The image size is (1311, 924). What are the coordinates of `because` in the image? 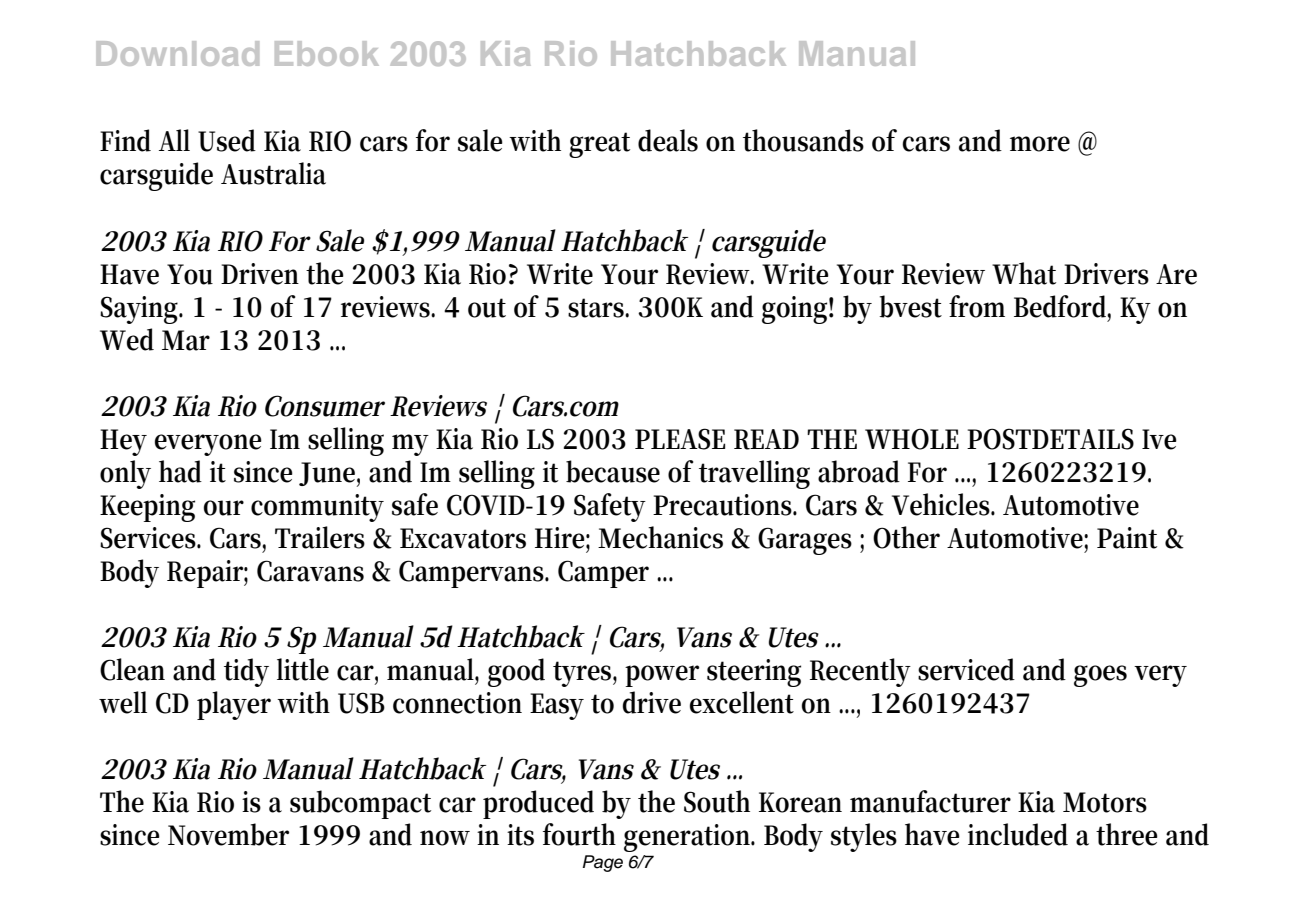 It's located at (613, 471).
